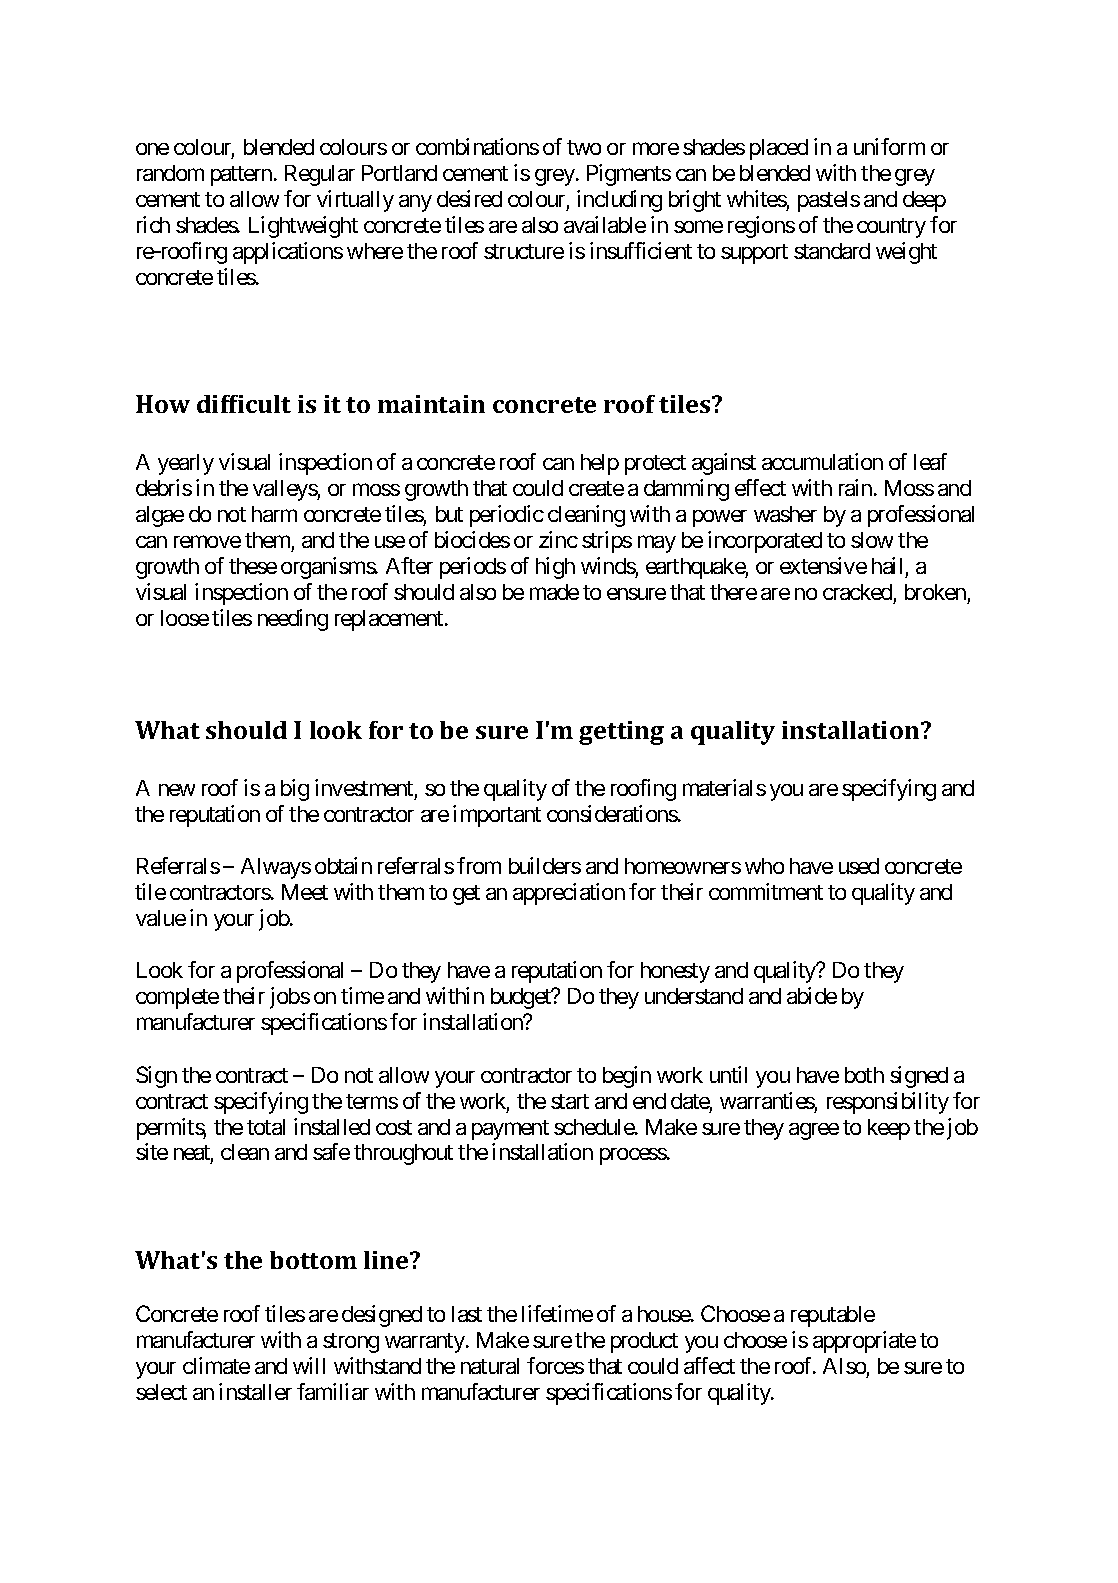 Image resolution: width=1118 pixels, height=1583 pixels. Describe the element at coordinates (241, 176) in the screenshot. I see `pattern` at that location.
